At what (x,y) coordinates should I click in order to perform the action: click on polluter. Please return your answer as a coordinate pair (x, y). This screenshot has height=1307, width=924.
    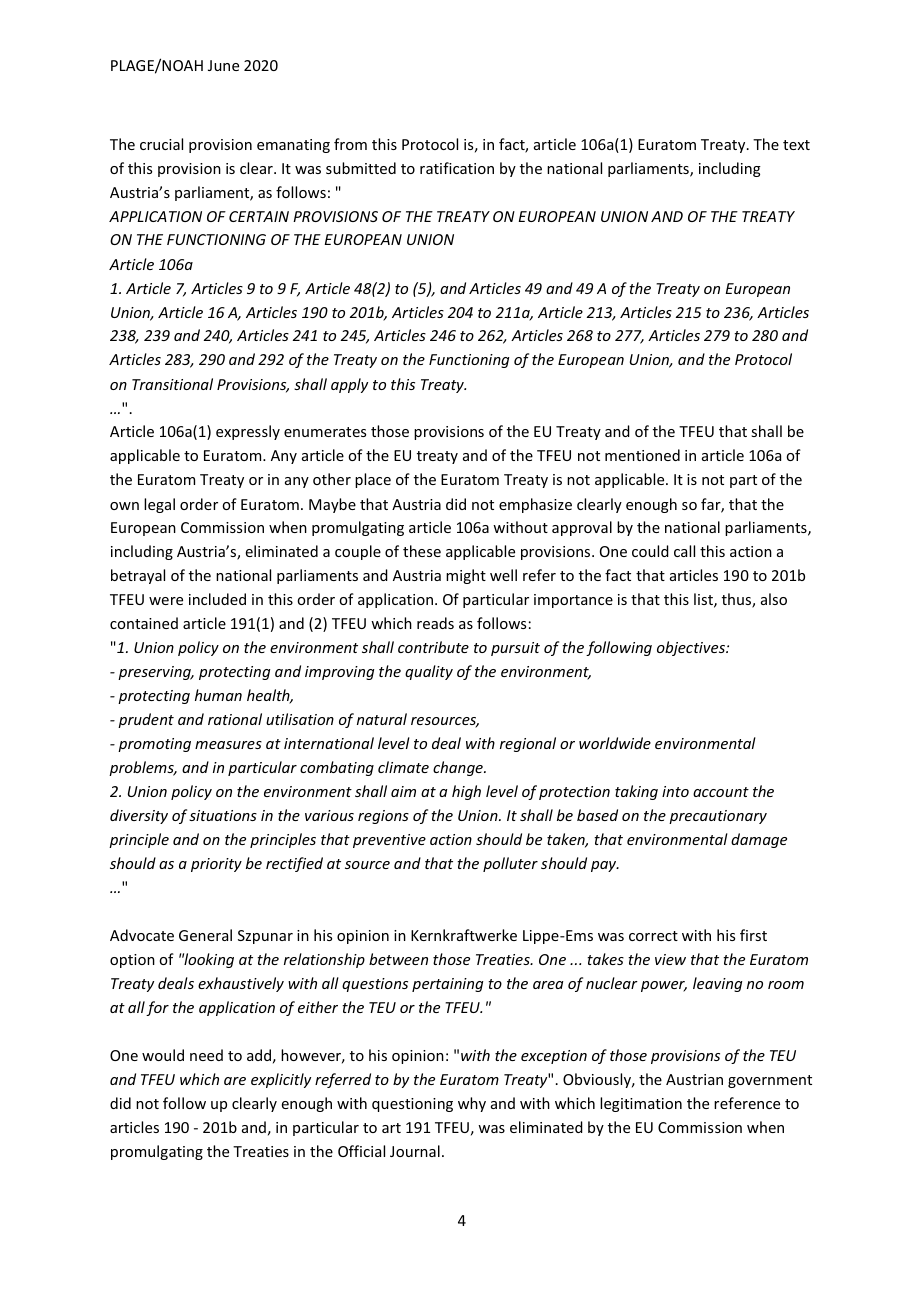
    Looking at the image, I should click on (510, 864).
